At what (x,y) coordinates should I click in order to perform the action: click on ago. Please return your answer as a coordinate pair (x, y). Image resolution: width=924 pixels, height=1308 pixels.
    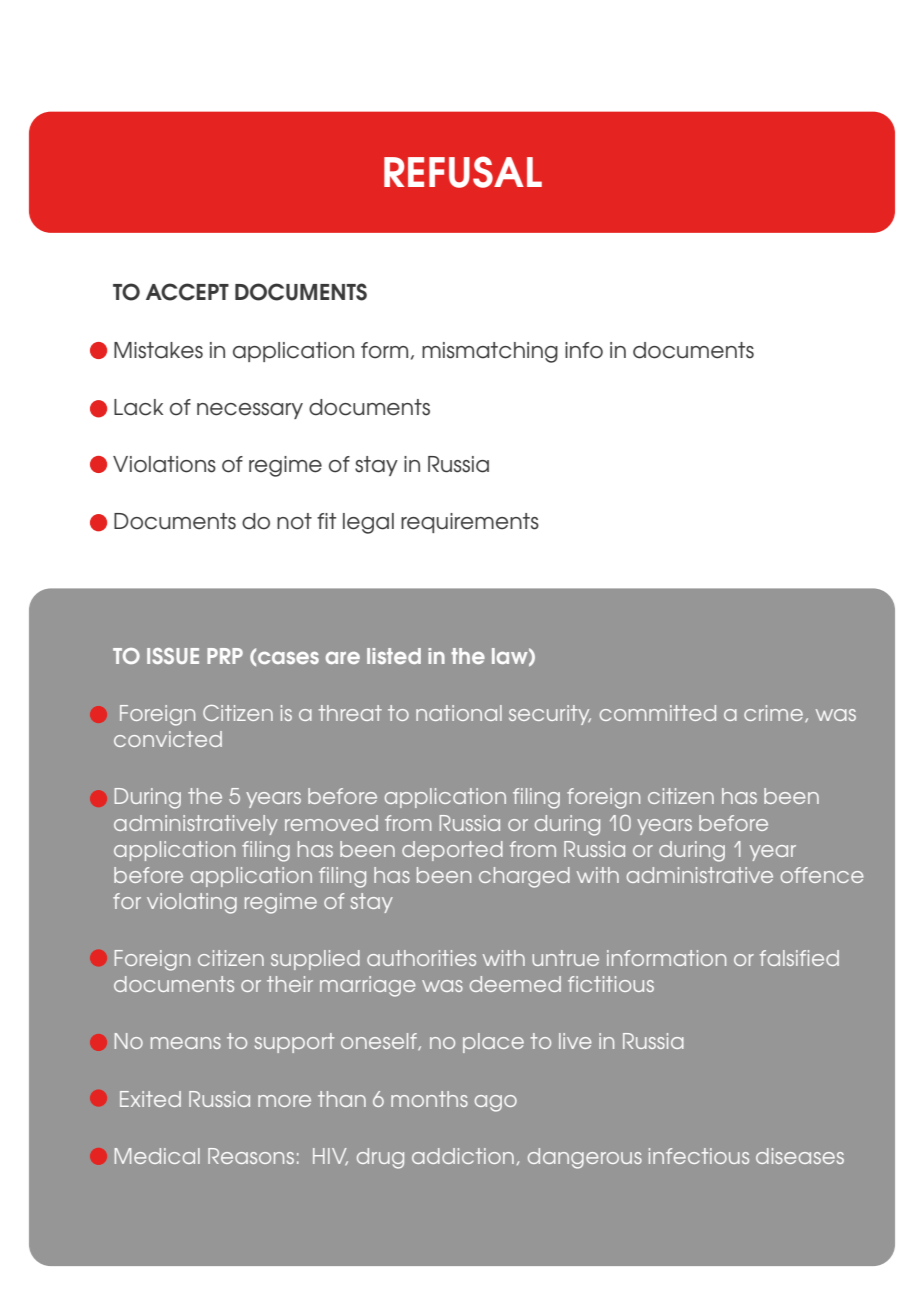
    Looking at the image, I should click on (496, 1103).
